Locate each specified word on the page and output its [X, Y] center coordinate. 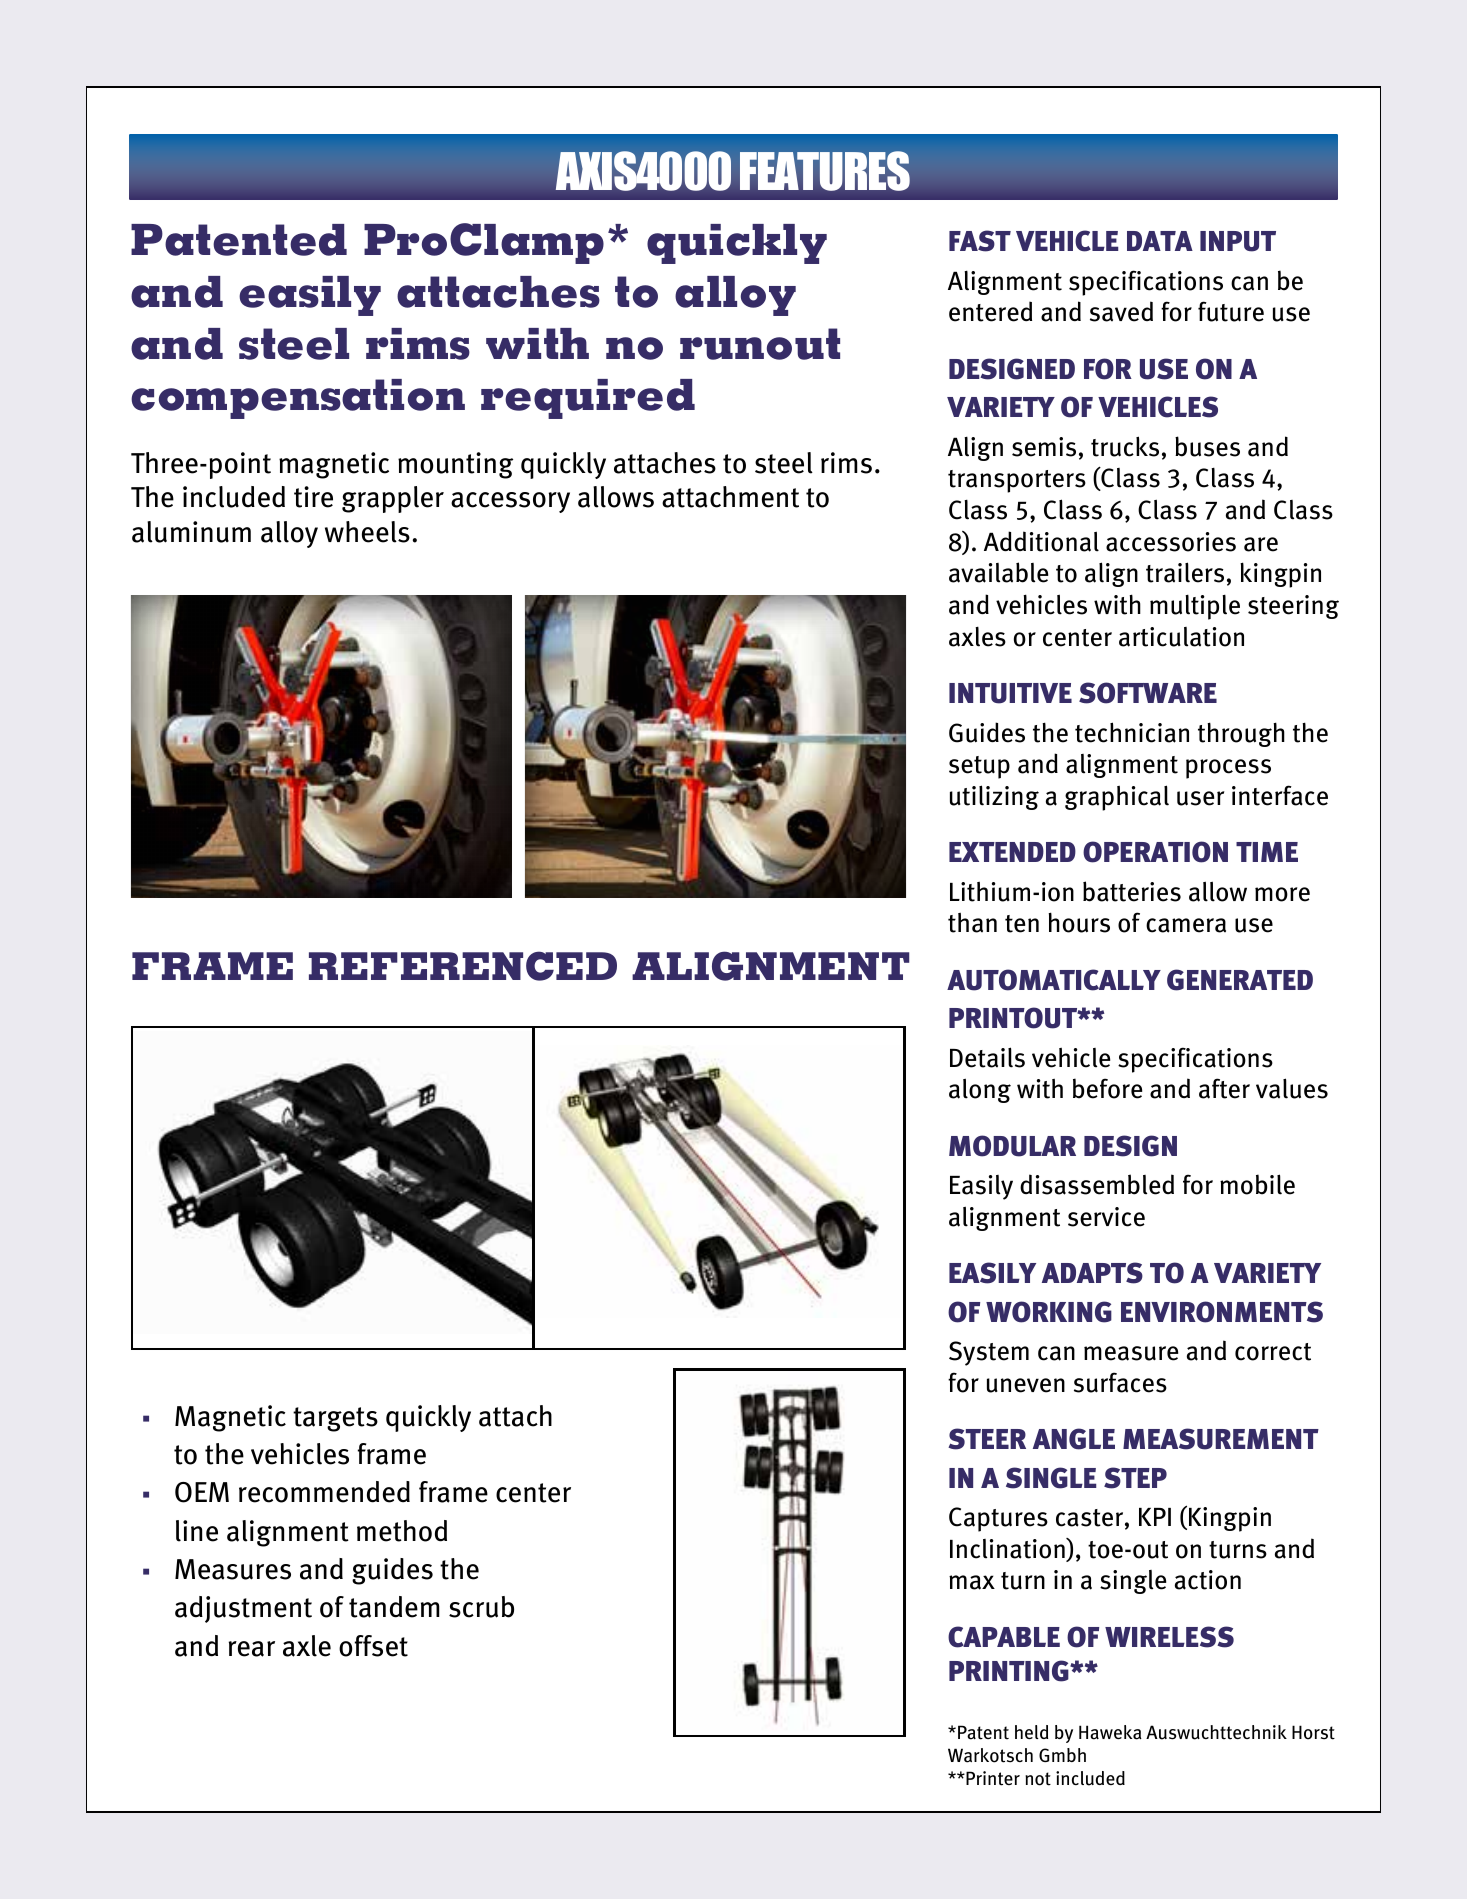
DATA [1160, 241]
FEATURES [825, 171]
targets [335, 1419]
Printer [992, 1778]
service [1106, 1217]
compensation [298, 399]
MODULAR [1012, 1146]
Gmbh [1062, 1755]
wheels [367, 532]
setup [979, 767]
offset [373, 1646]
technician [1132, 732]
